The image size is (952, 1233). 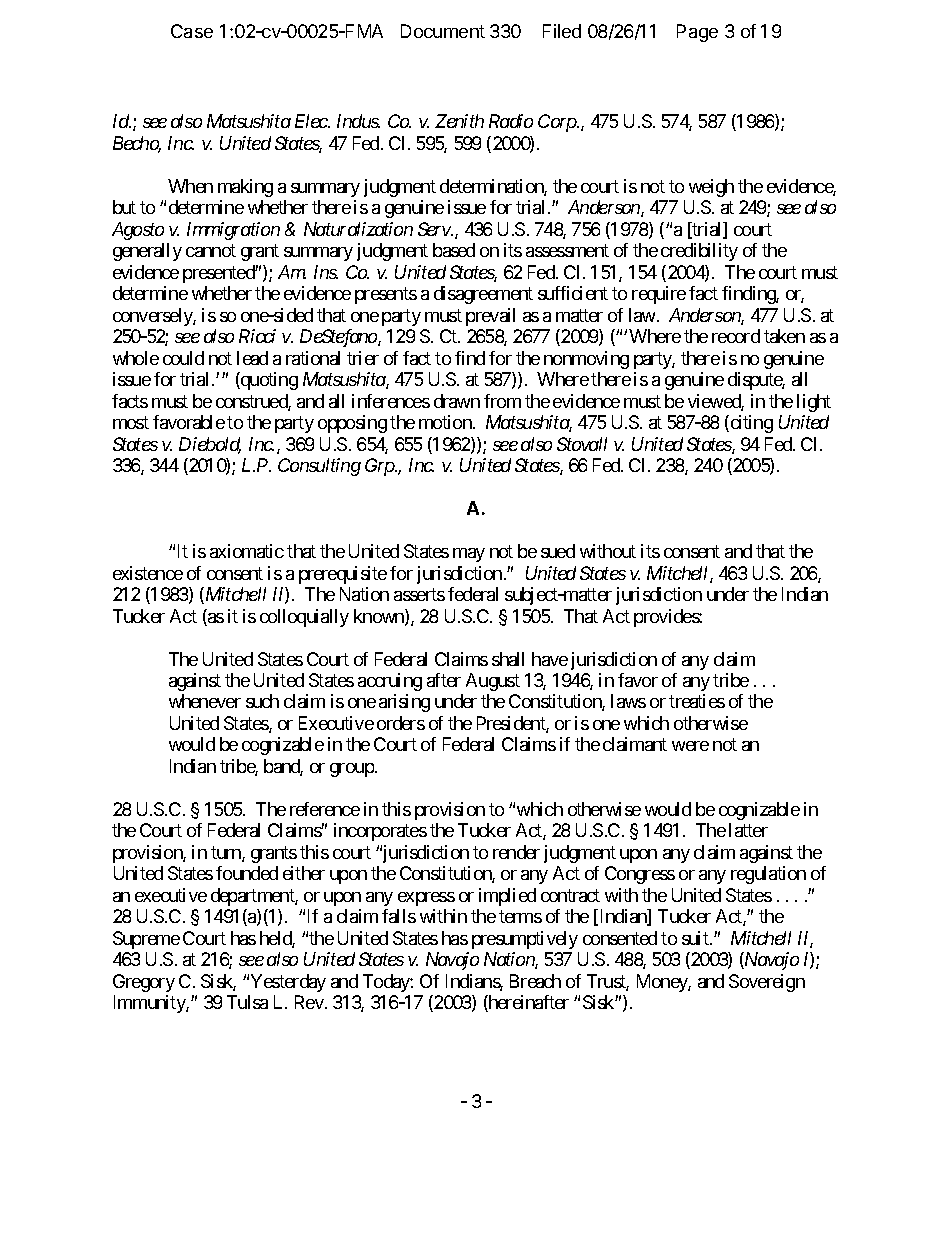 I want to click on could, so click(x=183, y=358).
